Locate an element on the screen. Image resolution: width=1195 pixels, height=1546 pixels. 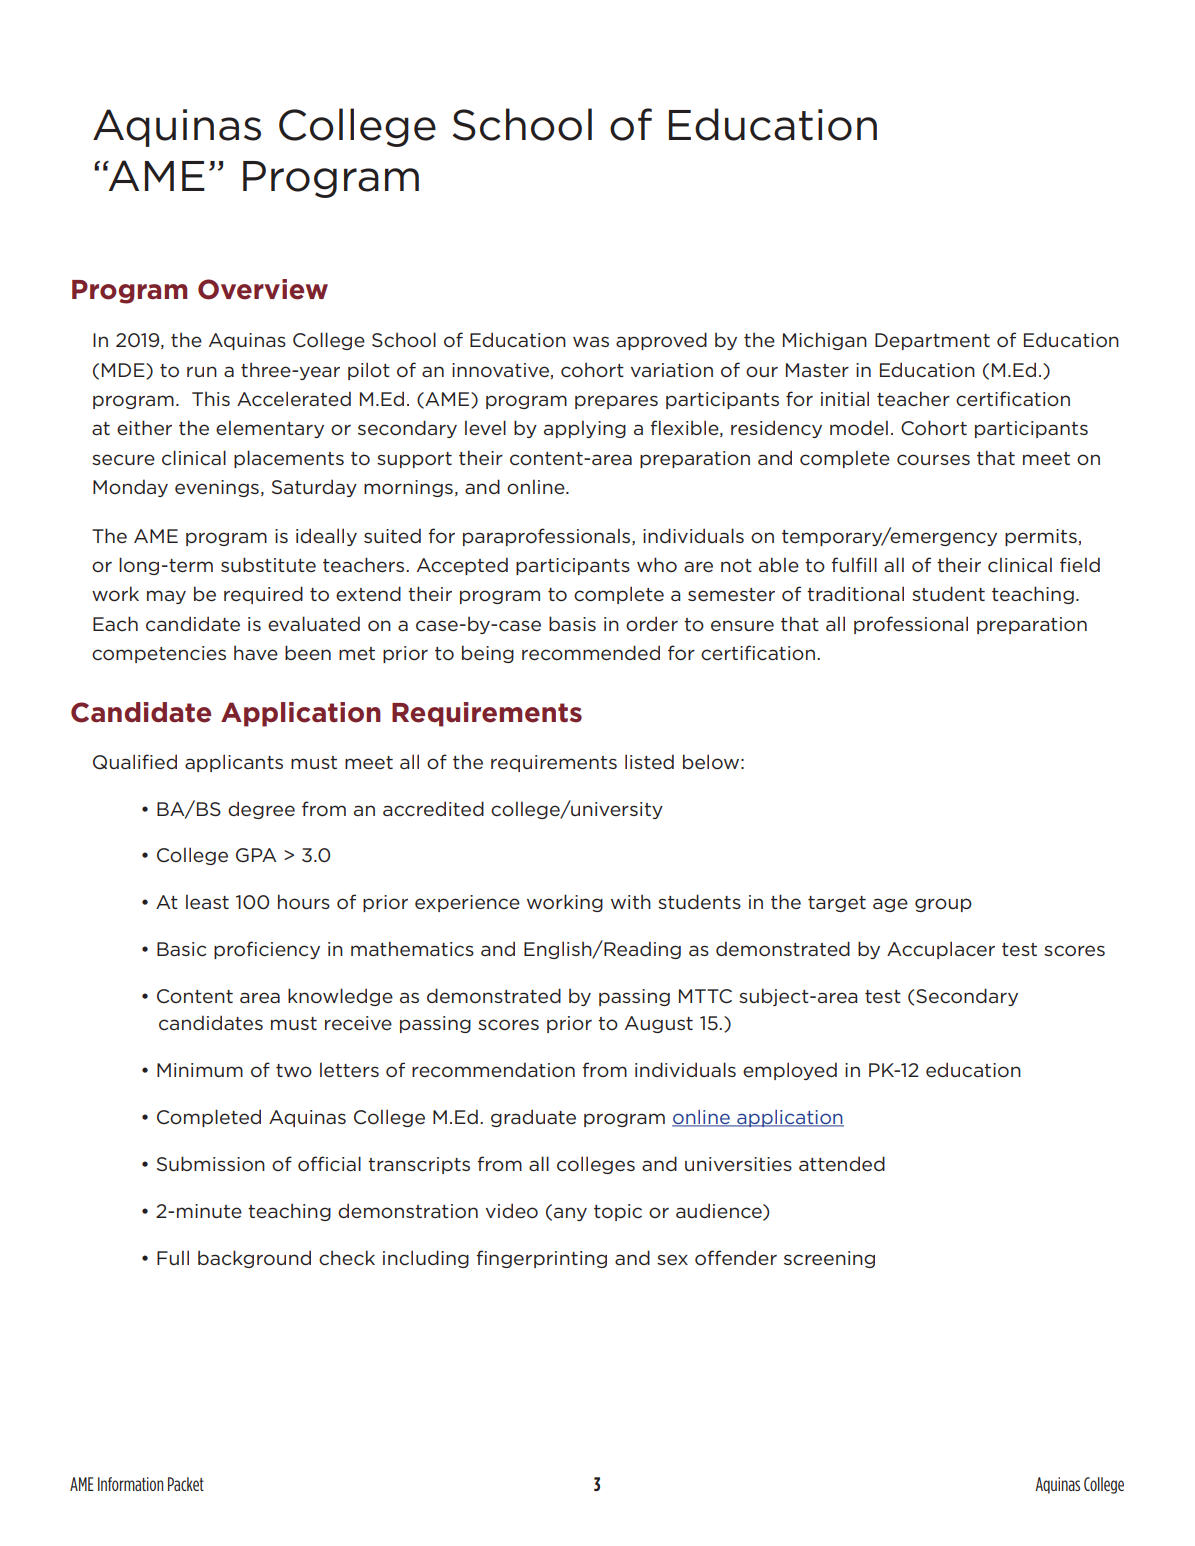
fingerprinting is located at coordinates (541, 1259).
